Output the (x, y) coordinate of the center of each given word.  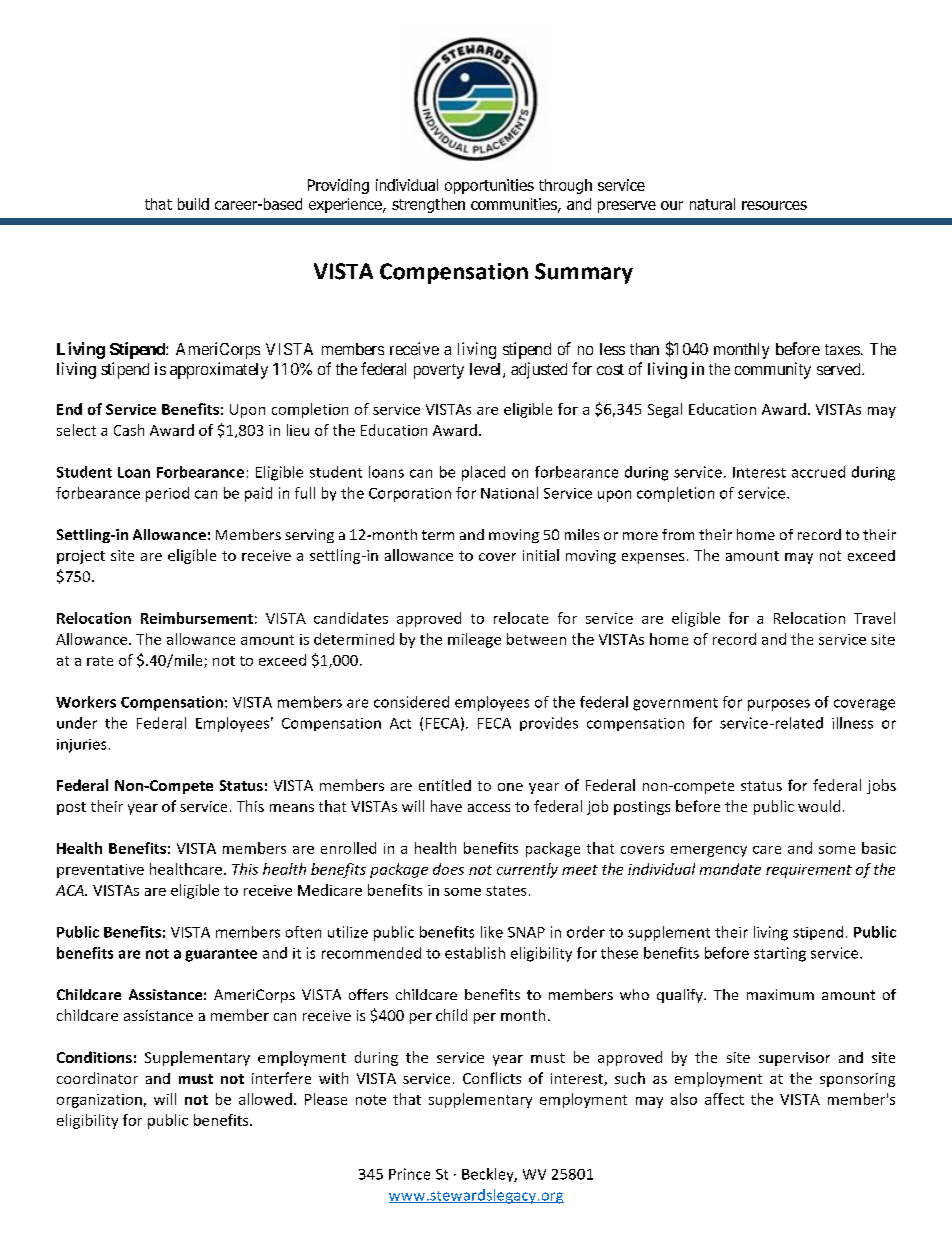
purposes (779, 705)
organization (99, 1101)
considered (411, 702)
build (193, 204)
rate (100, 661)
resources (774, 205)
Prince (409, 1174)
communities (515, 205)
